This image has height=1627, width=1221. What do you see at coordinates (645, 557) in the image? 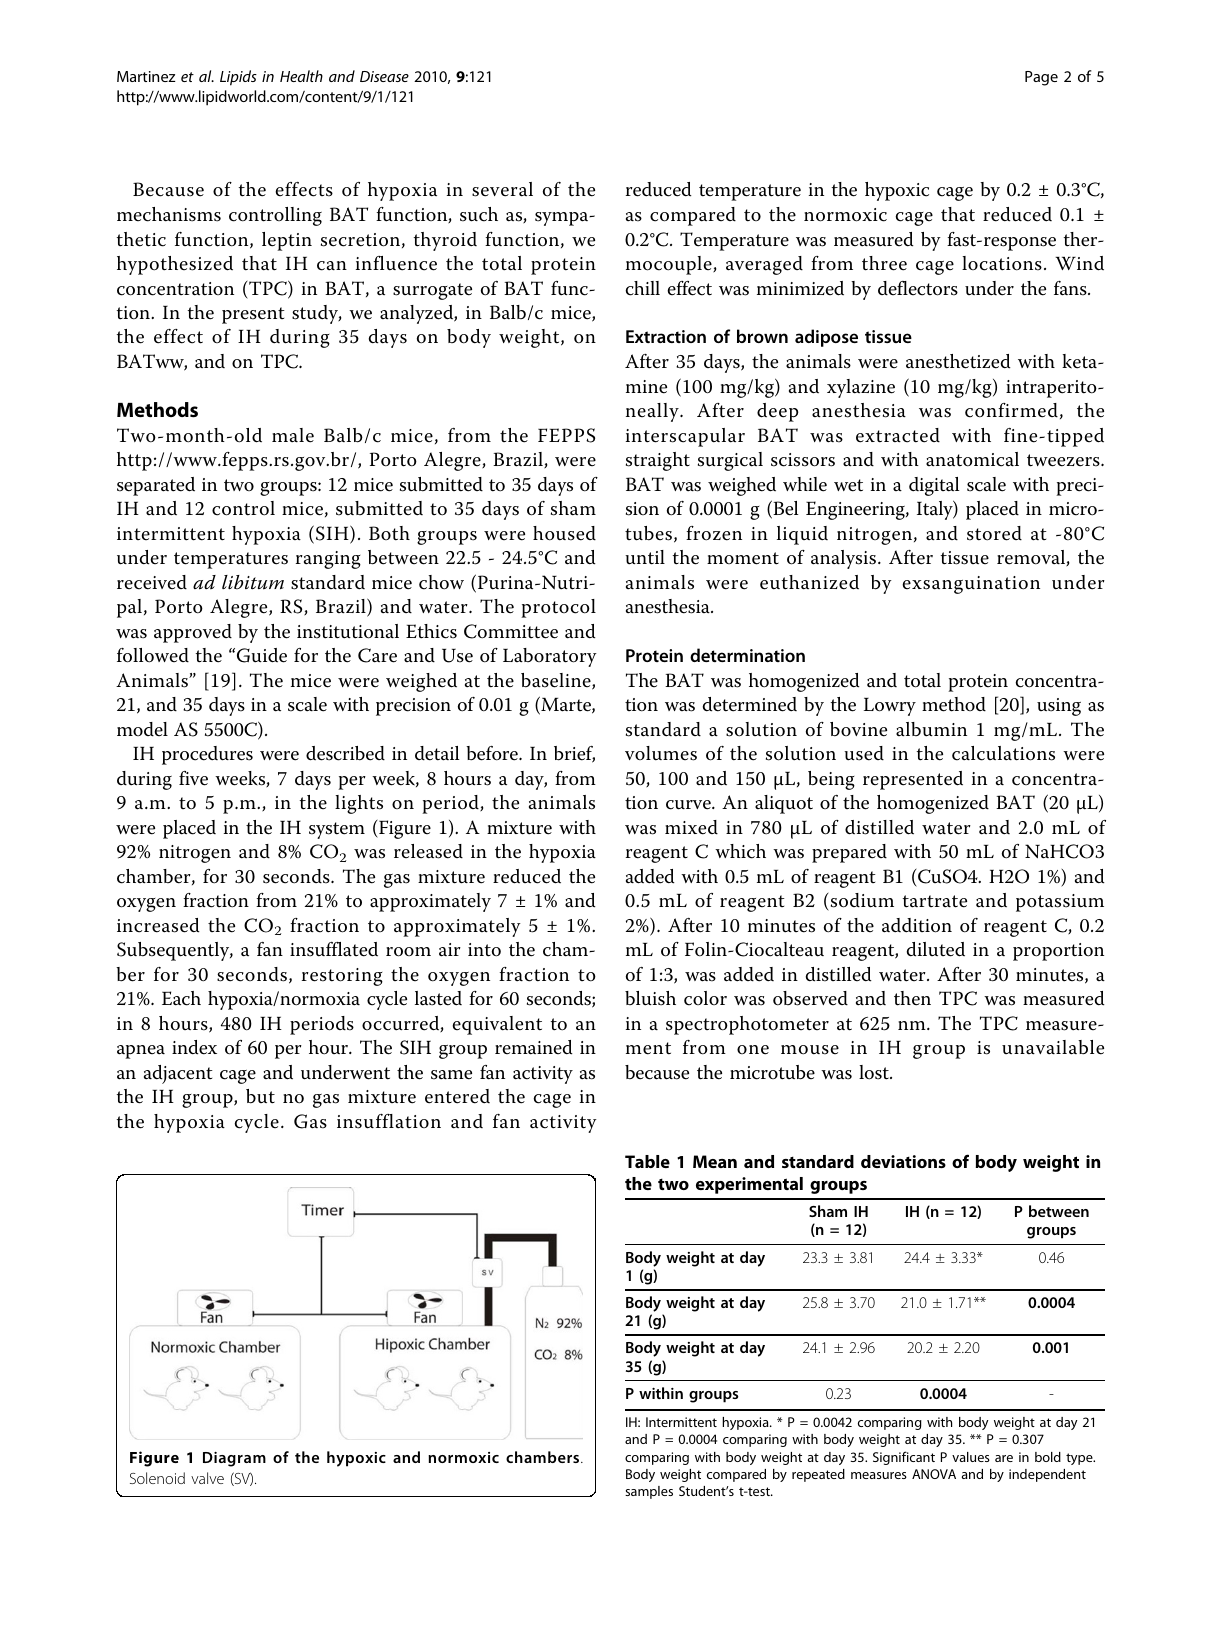
I see `until` at bounding box center [645, 557].
